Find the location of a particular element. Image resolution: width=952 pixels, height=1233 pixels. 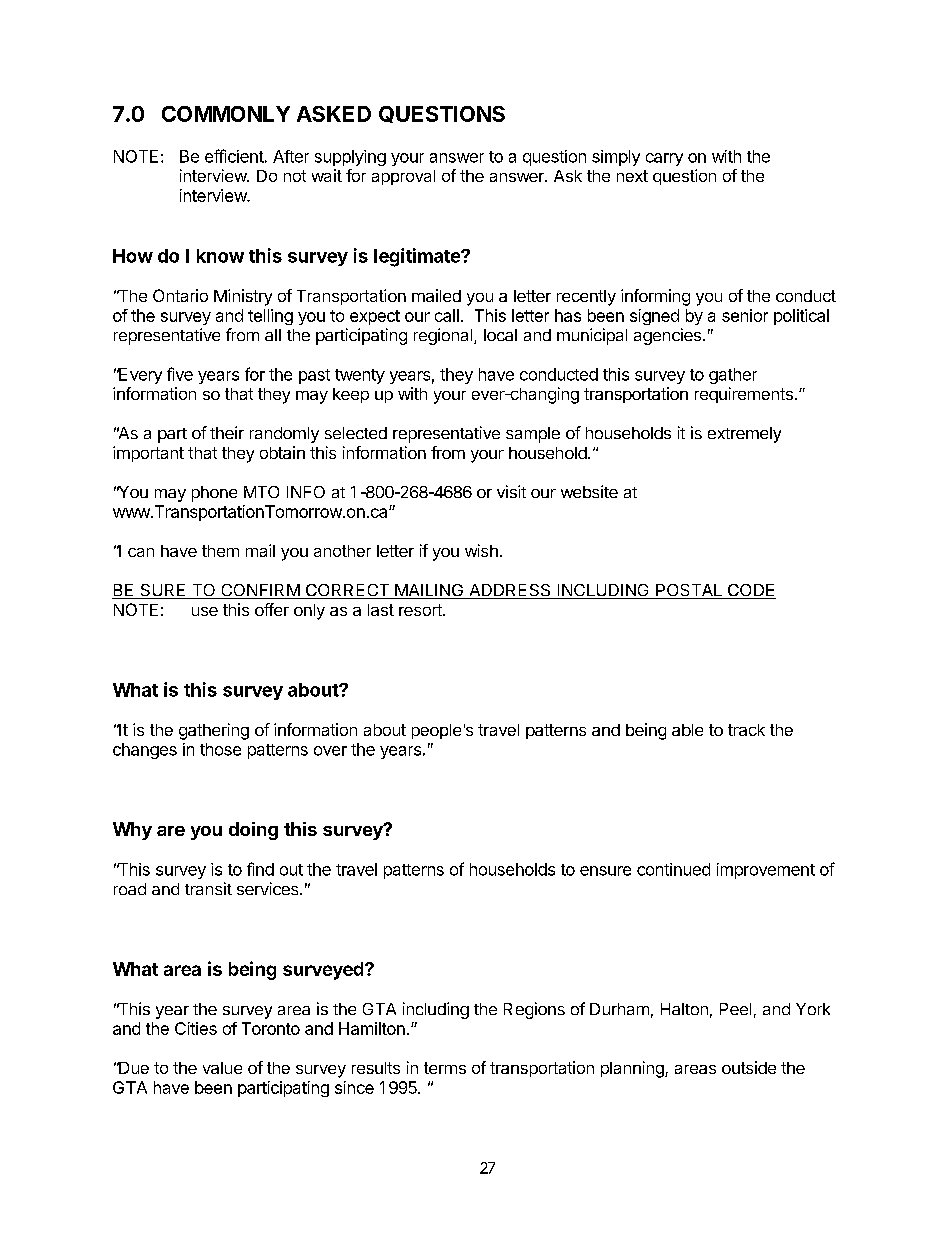

carry is located at coordinates (664, 159).
